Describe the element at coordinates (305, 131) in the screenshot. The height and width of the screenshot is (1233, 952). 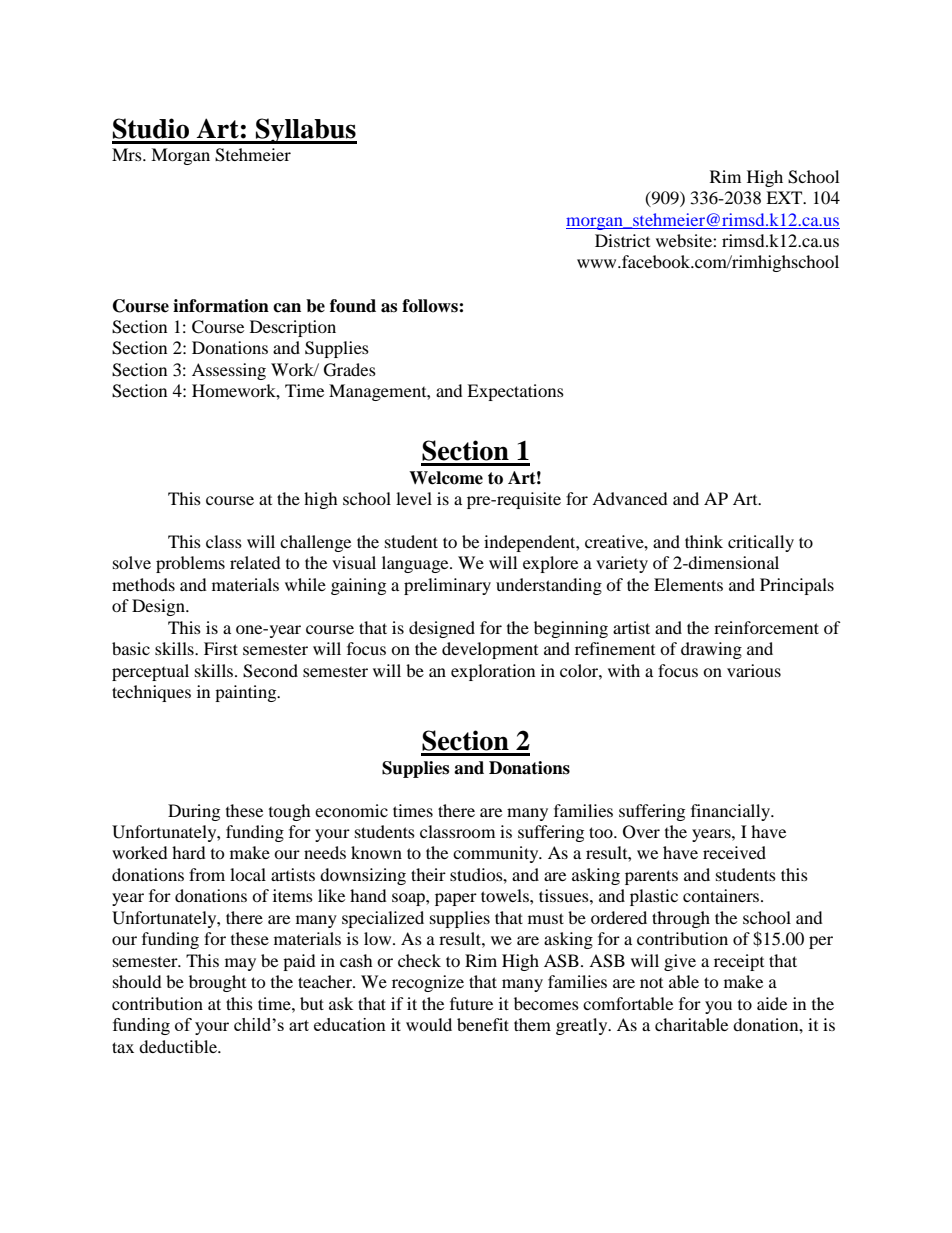
I see `Syllabus` at that location.
